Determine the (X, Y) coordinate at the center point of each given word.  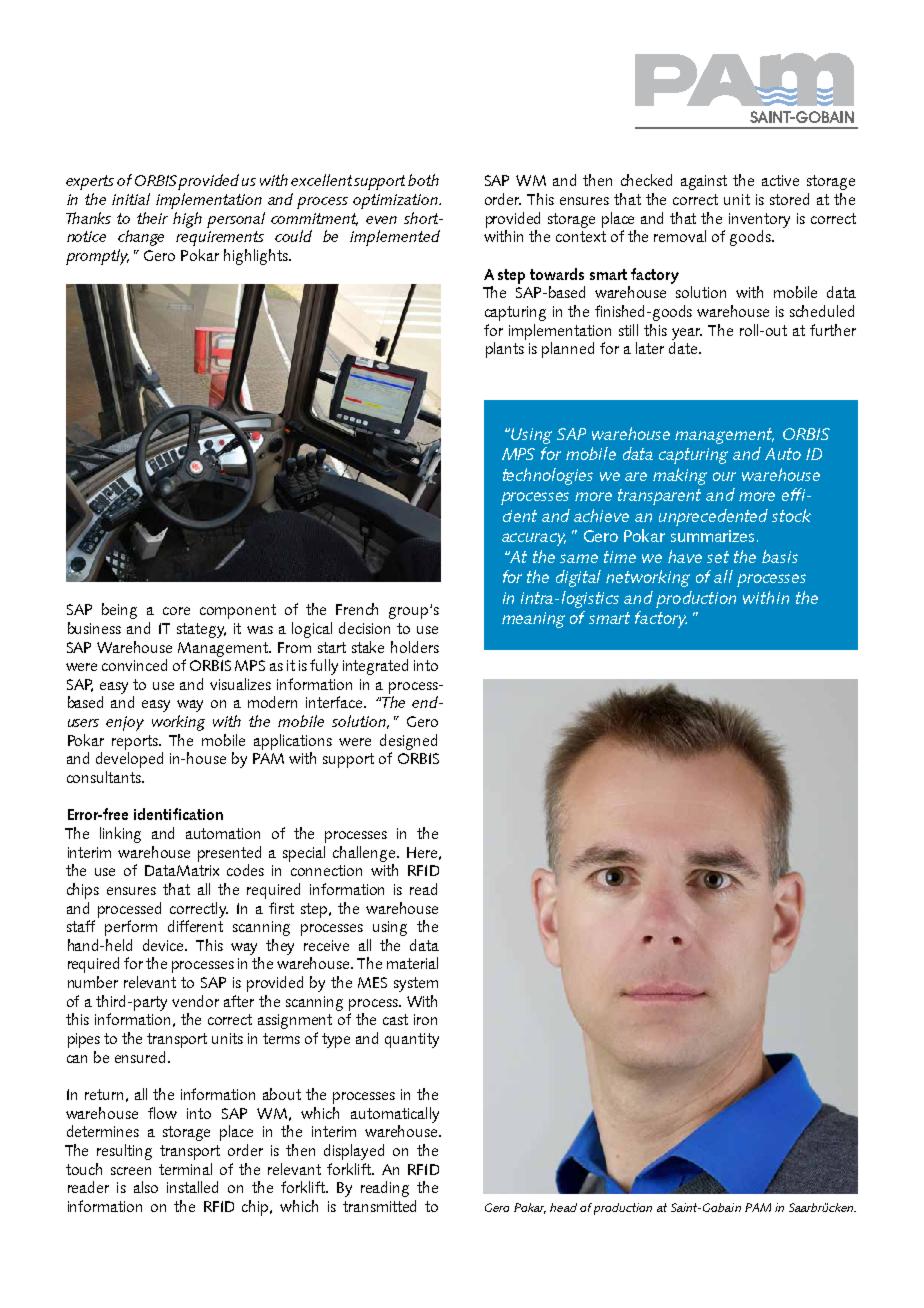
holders (415, 647)
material (412, 963)
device (165, 945)
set (718, 557)
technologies (548, 476)
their (152, 218)
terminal (185, 1169)
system (416, 984)
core (176, 611)
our (724, 476)
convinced (134, 665)
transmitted (379, 1206)
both (423, 180)
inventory (759, 220)
